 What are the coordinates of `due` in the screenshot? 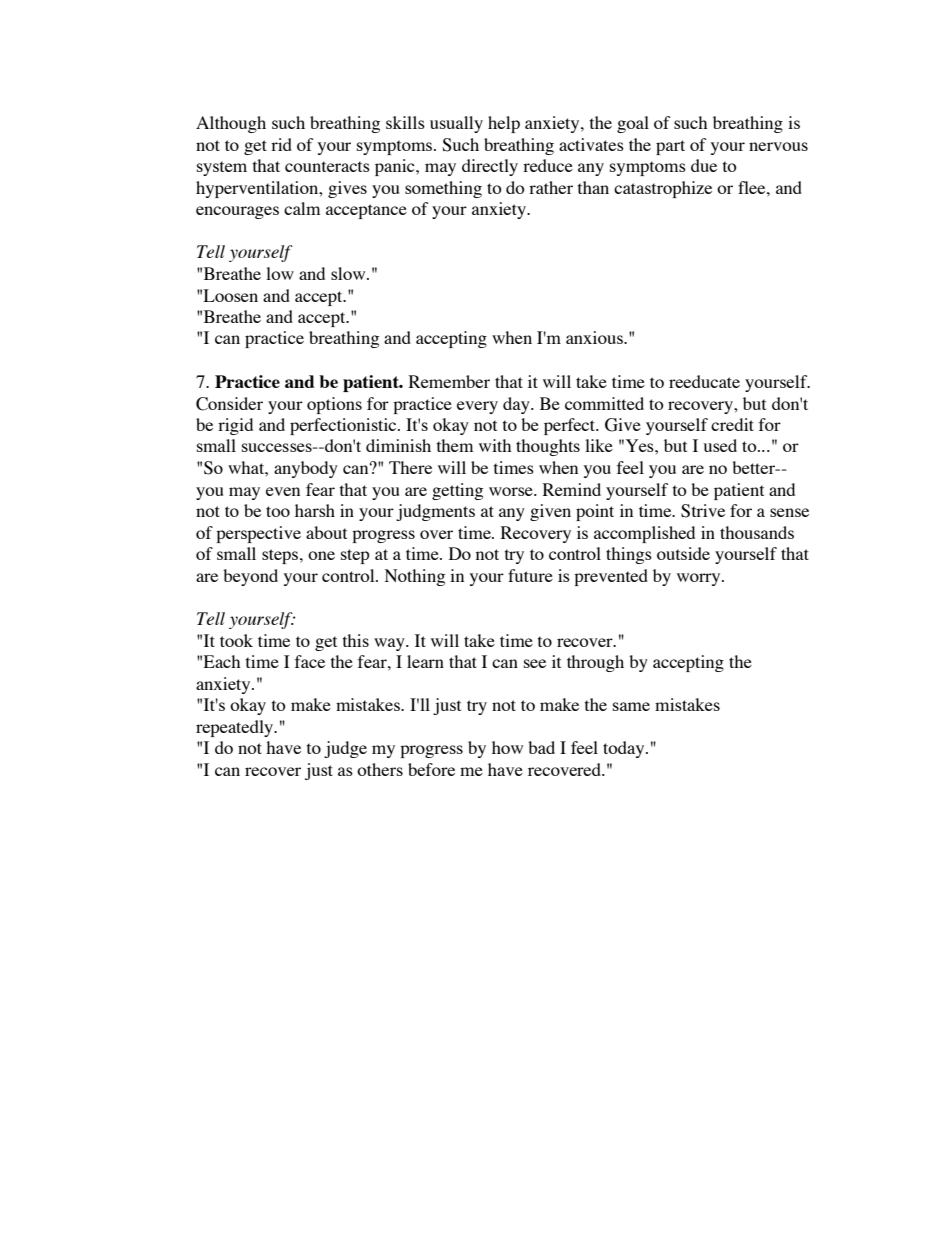 It's located at (704, 165).
